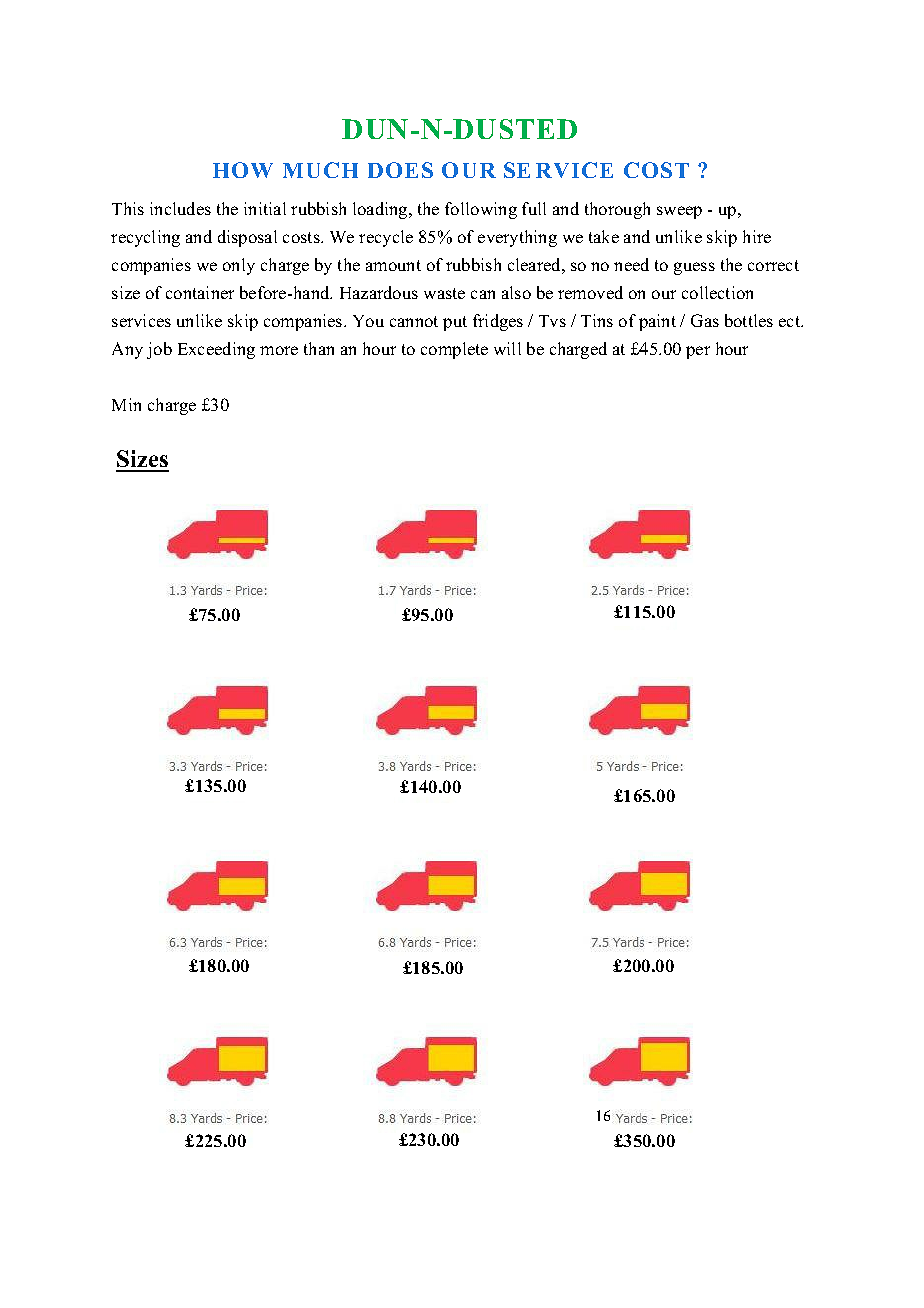 The width and height of the screenshot is (924, 1308). What do you see at coordinates (717, 292) in the screenshot?
I see `collection` at bounding box center [717, 292].
